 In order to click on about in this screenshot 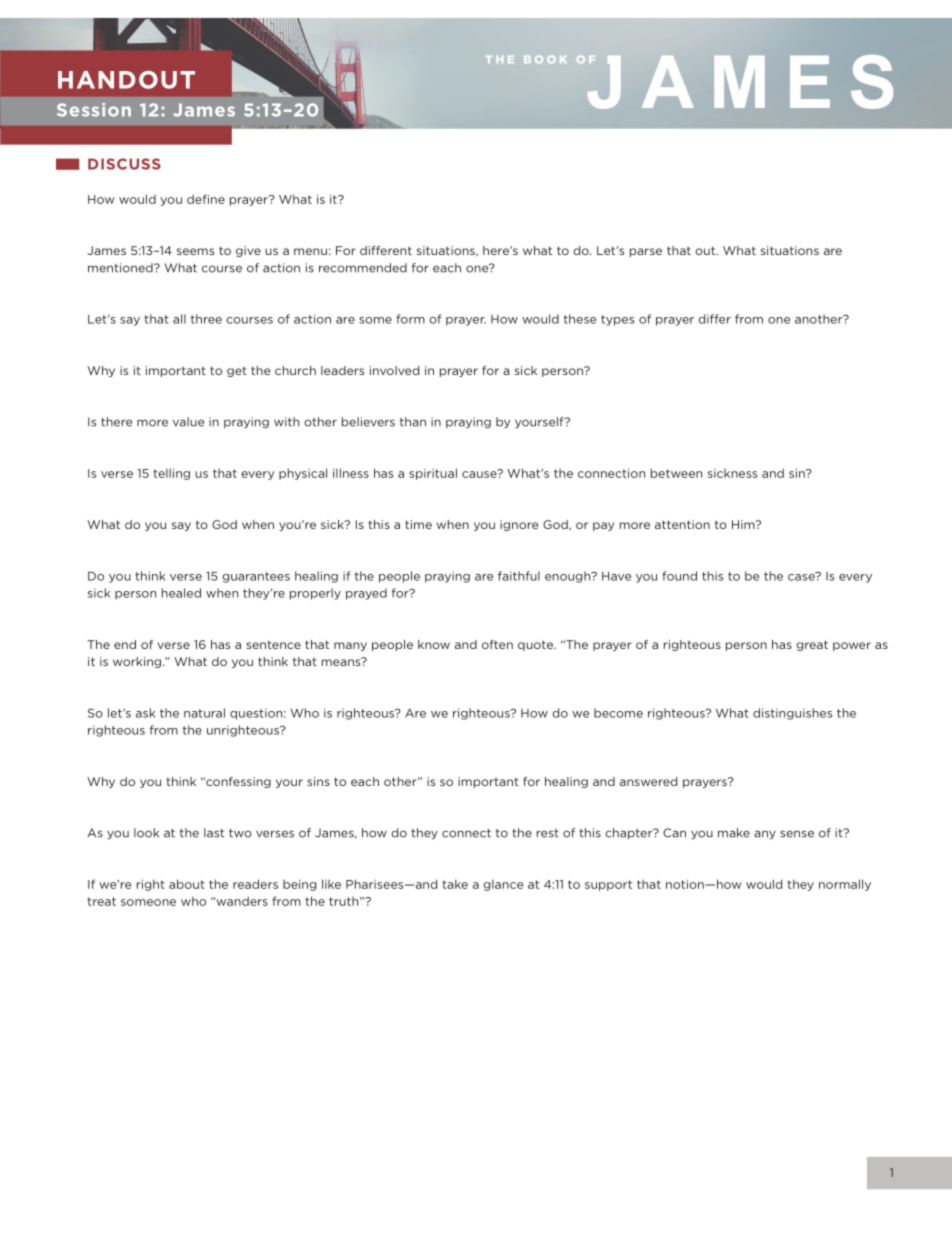, I will do `click(187, 884)`.
